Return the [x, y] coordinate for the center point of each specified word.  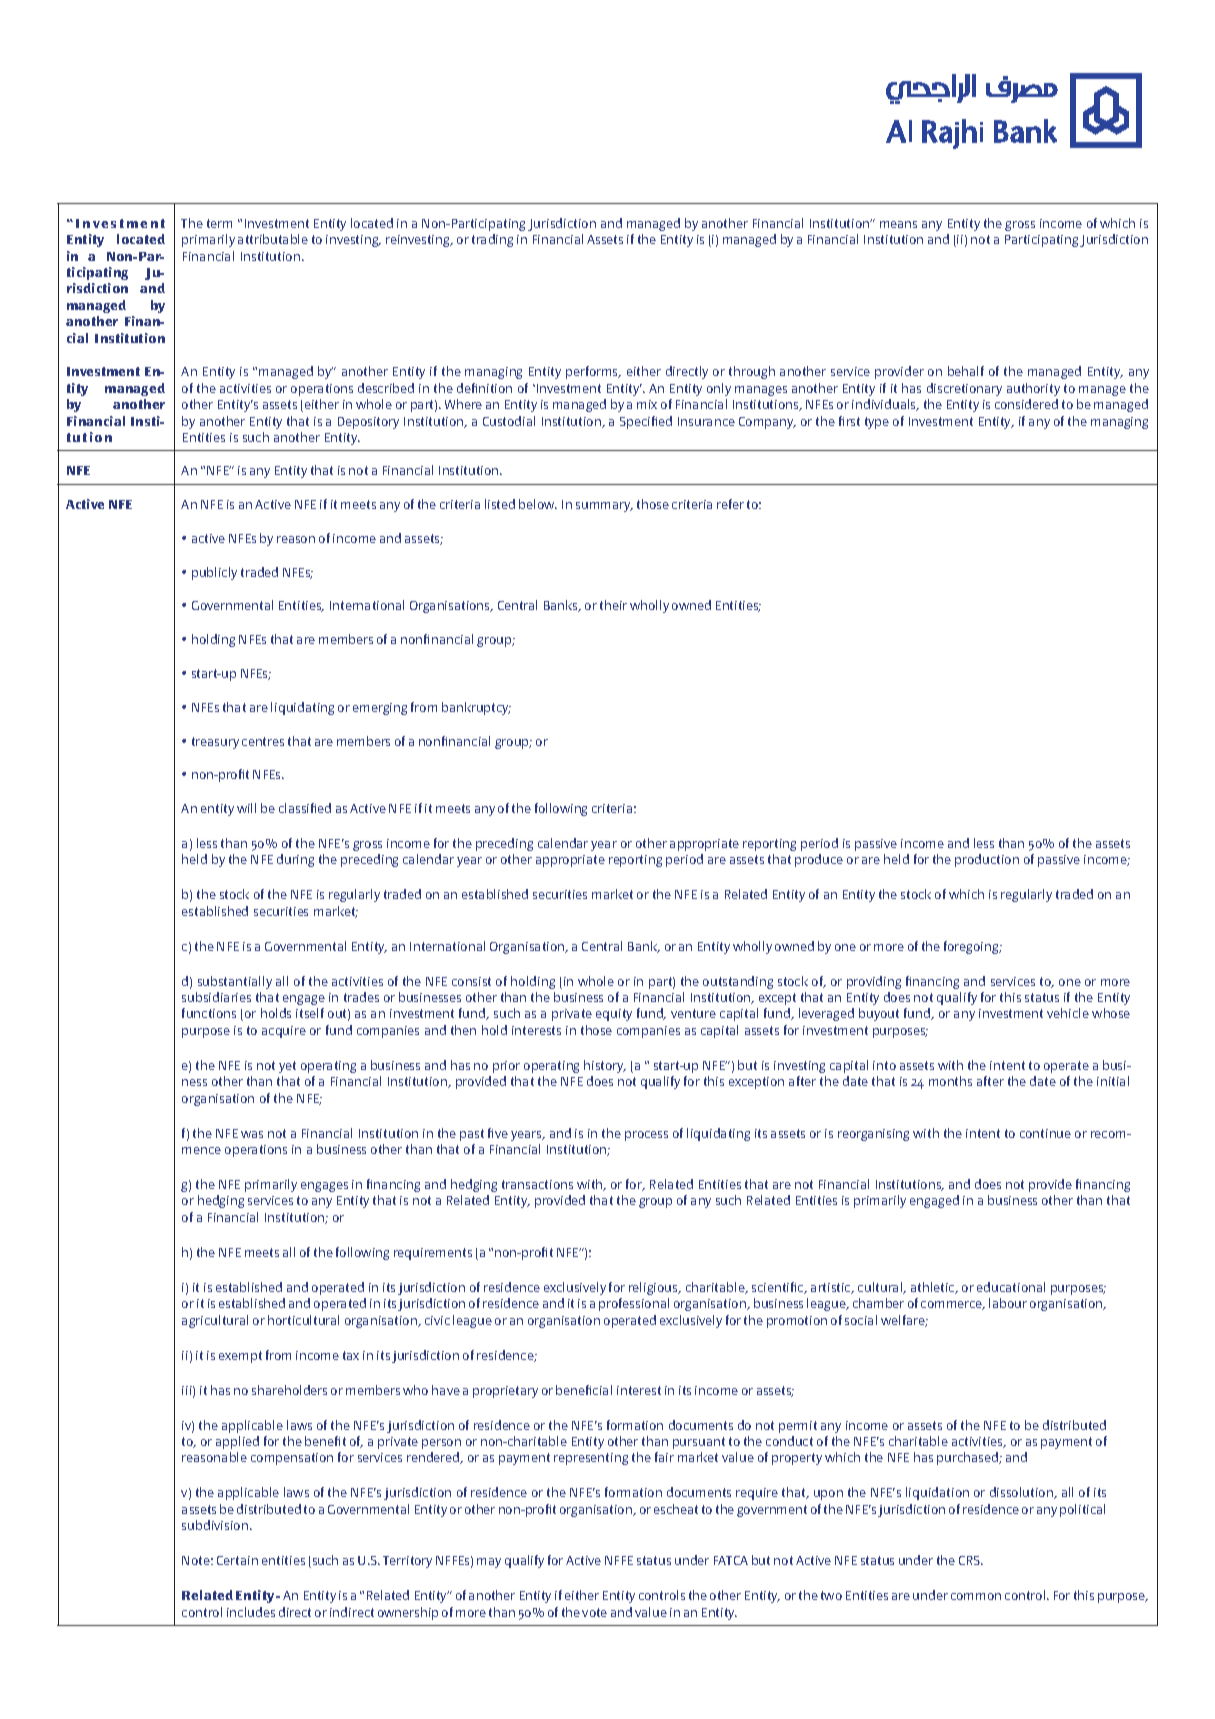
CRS [971, 1560]
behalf [966, 371]
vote [594, 1612]
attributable [273, 239]
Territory [407, 1562]
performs [593, 372]
